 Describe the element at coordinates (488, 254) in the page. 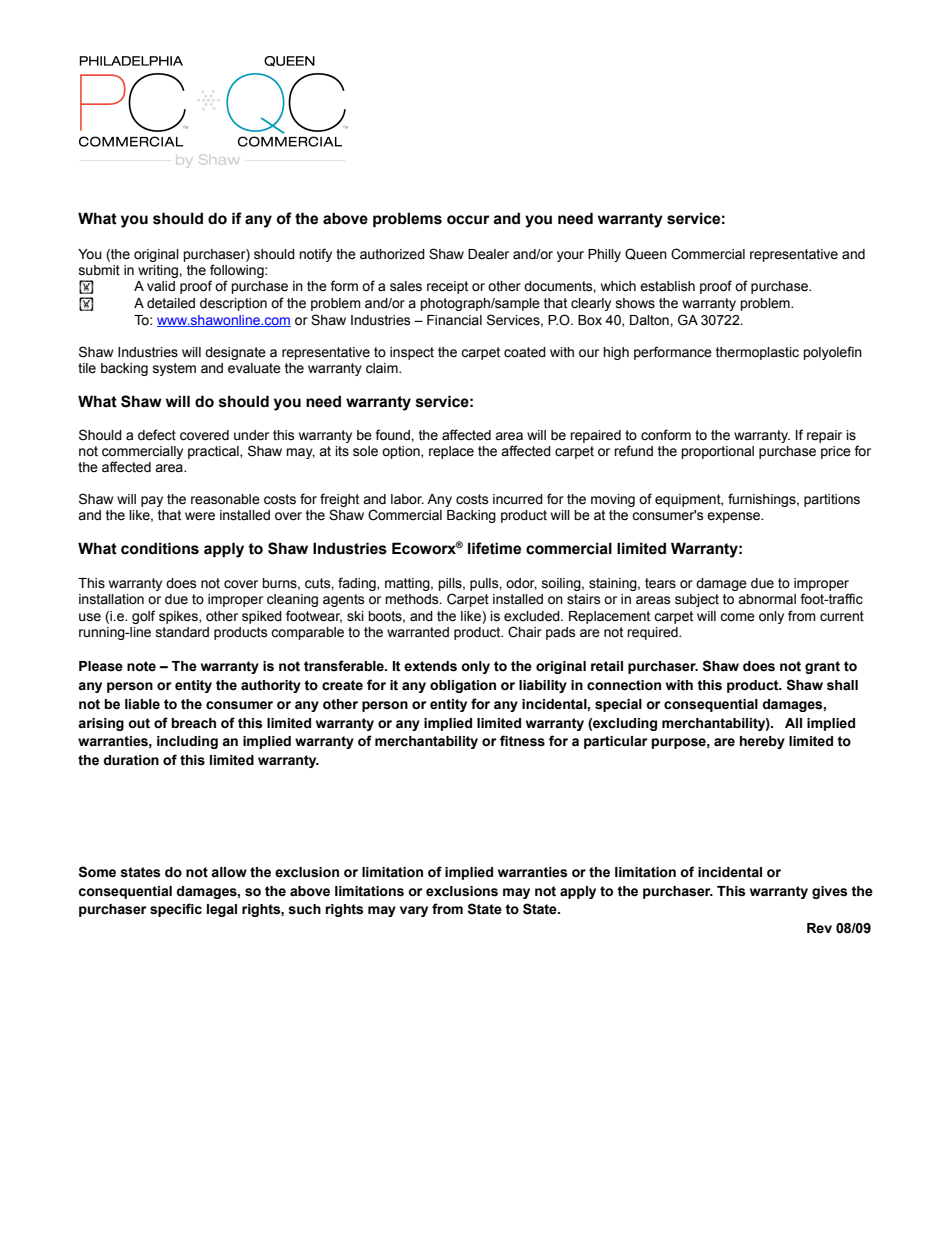

I see `Dealer` at that location.
